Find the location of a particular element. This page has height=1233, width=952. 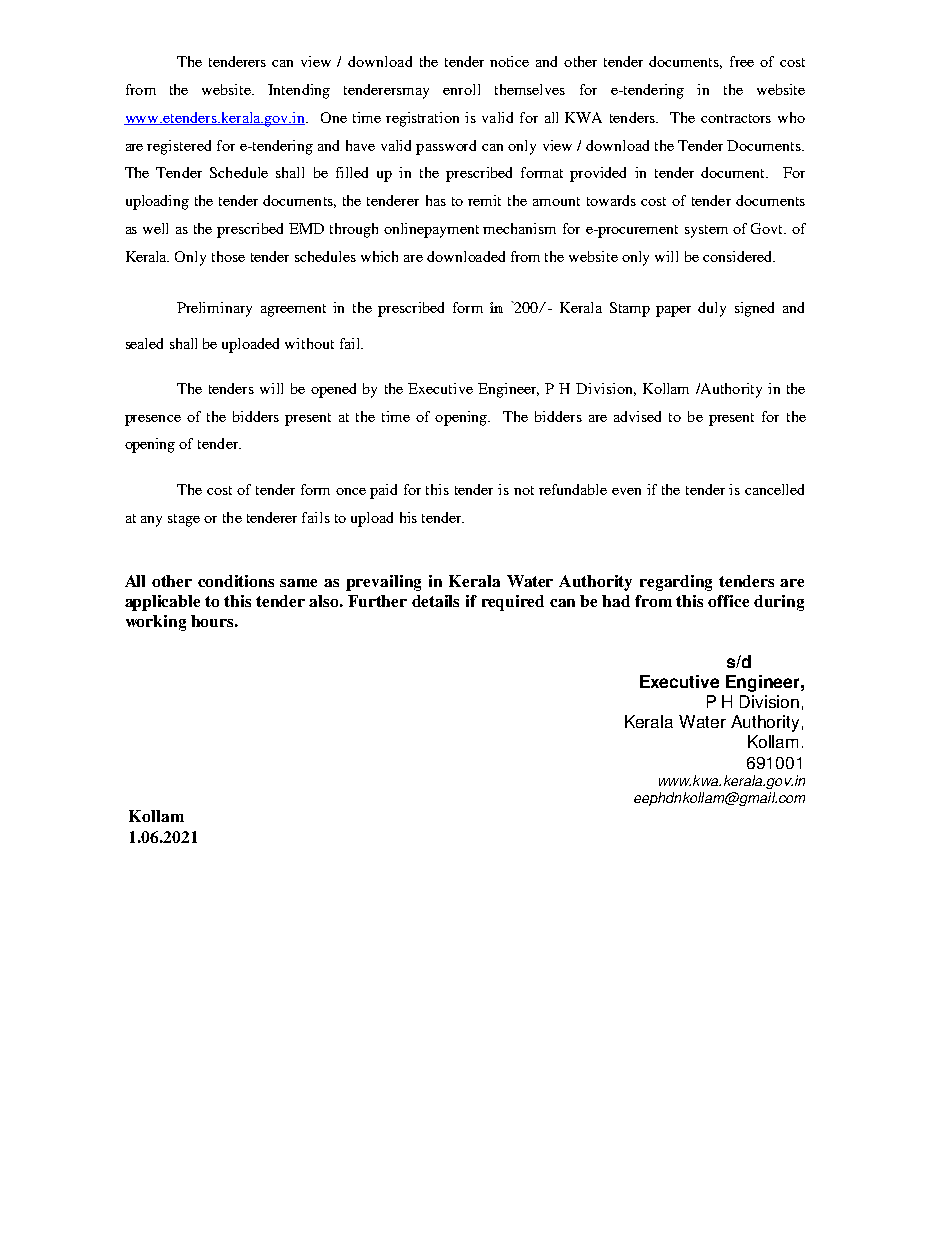

enroll is located at coordinates (461, 89).
